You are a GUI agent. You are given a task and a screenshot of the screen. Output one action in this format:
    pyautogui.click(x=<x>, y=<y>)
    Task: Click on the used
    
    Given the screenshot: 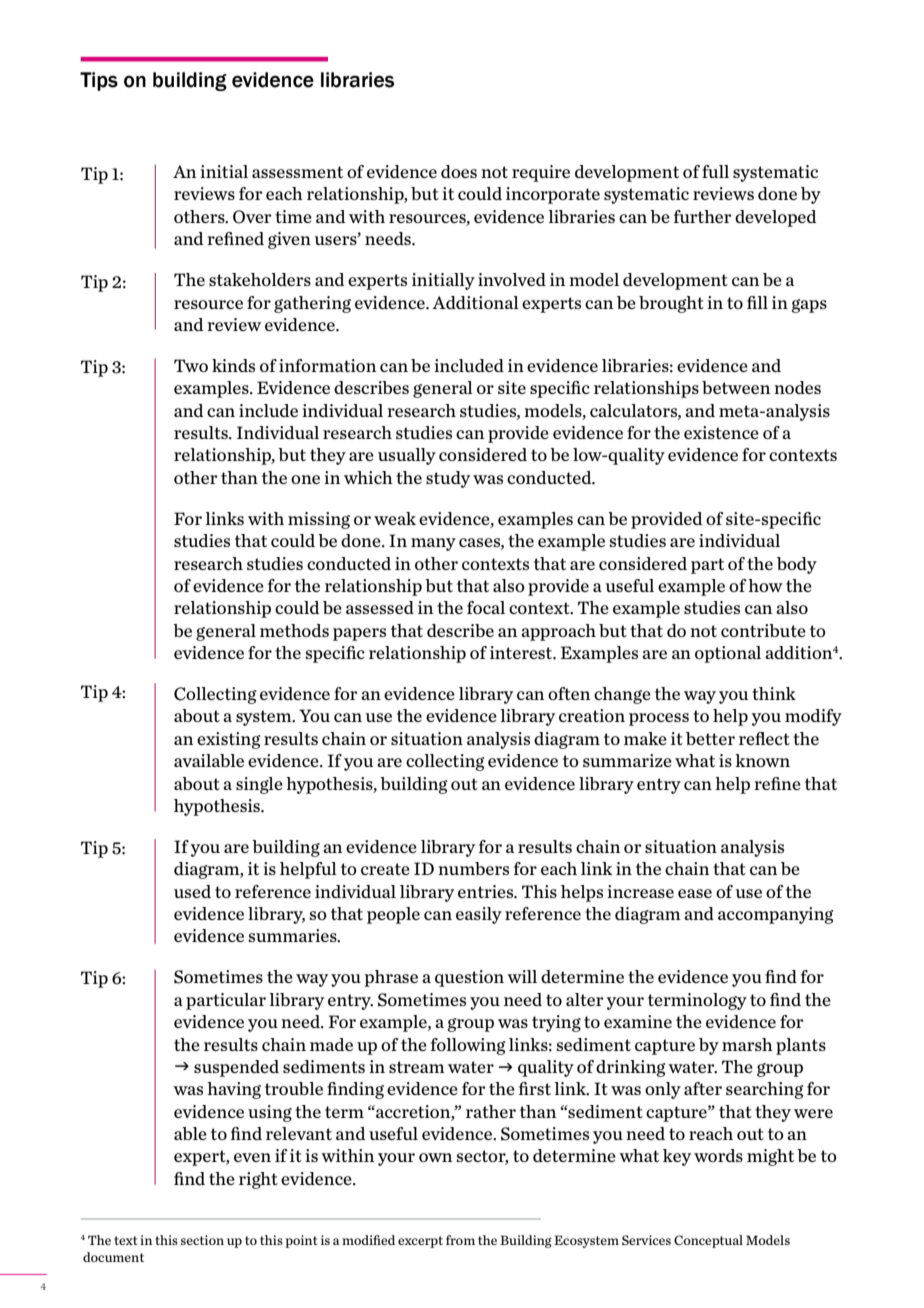 What is the action you would take?
    pyautogui.click(x=192, y=891)
